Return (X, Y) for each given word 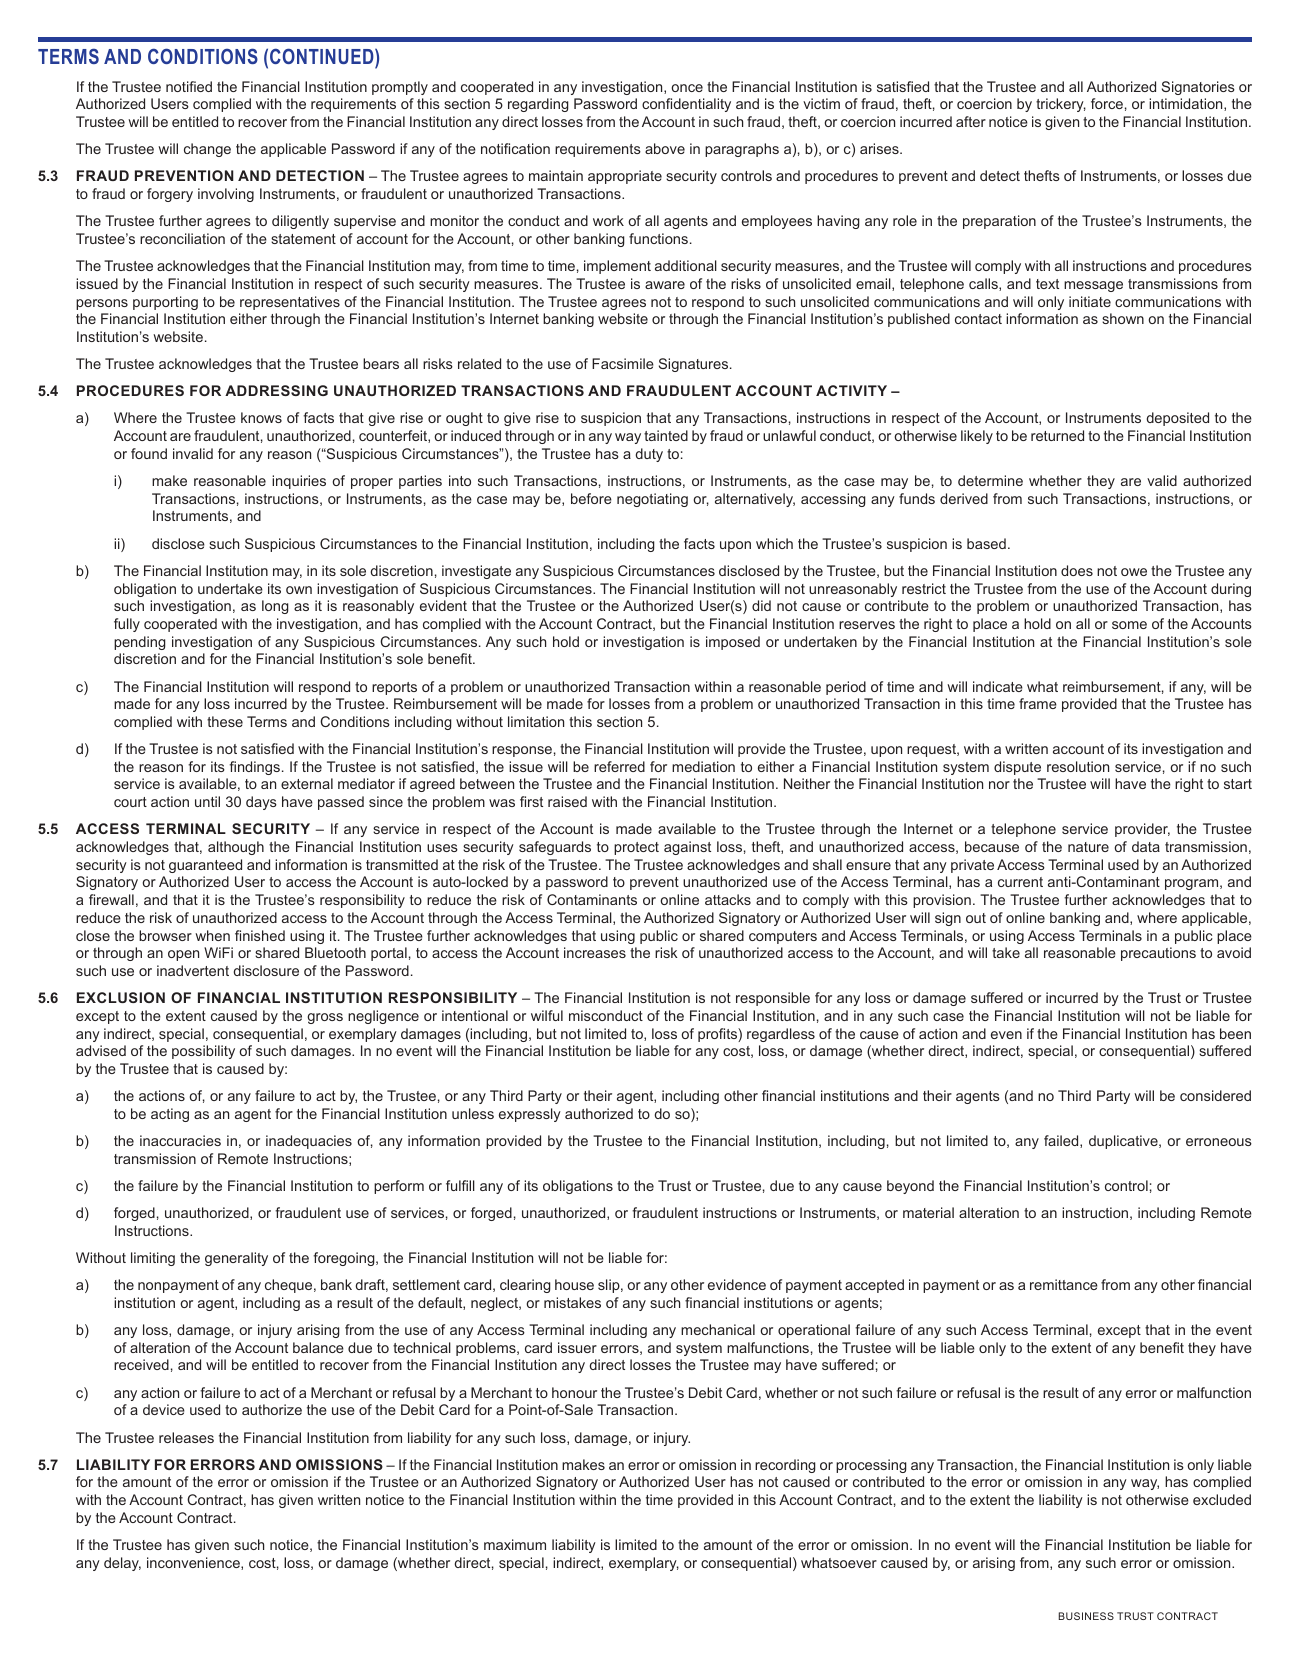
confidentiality (686, 105)
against (687, 848)
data (1146, 846)
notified (189, 86)
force (1107, 103)
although (236, 848)
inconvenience (194, 1563)
